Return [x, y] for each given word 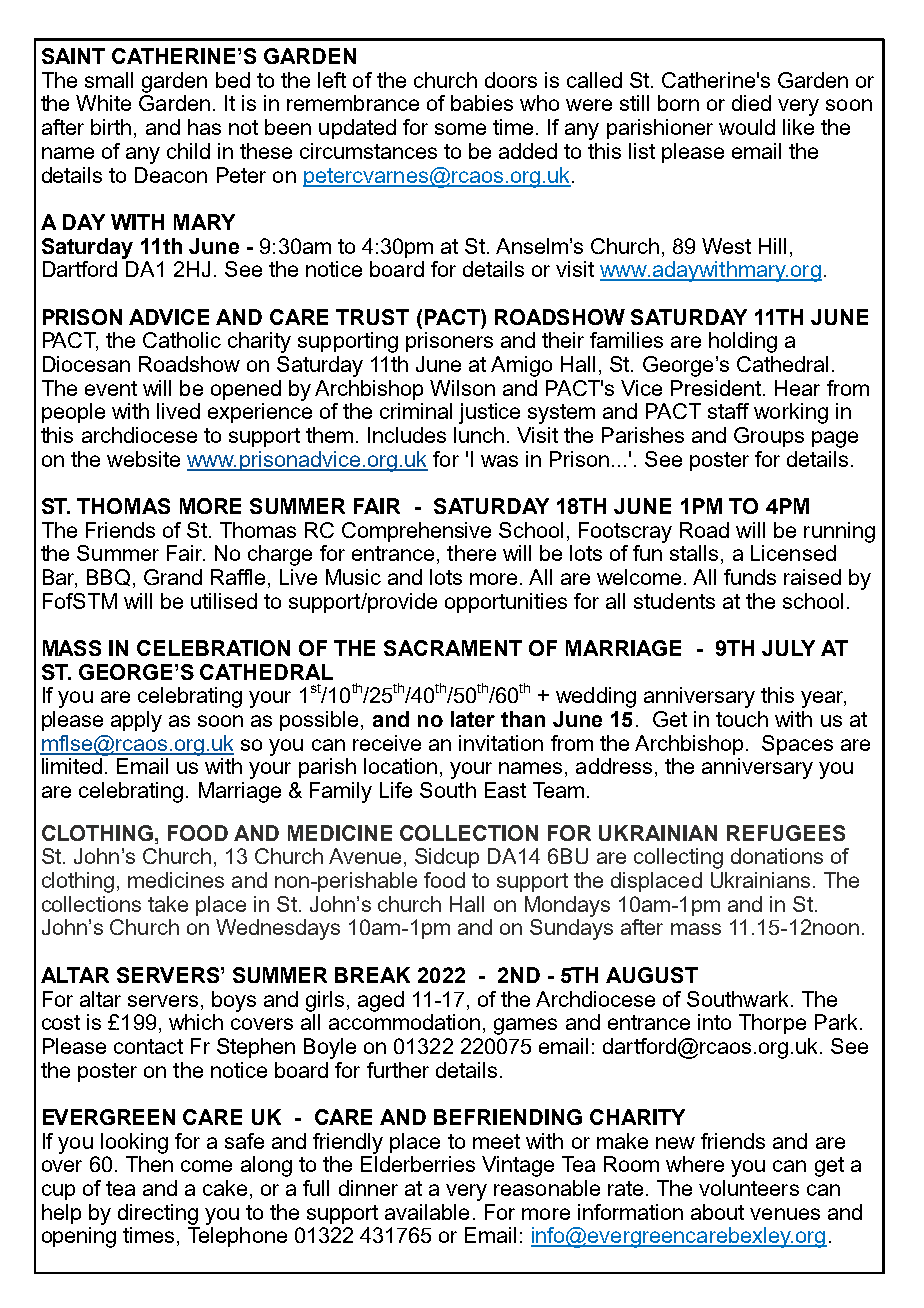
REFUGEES [786, 833]
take [168, 904]
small [109, 80]
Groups [769, 437]
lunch [479, 435]
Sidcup [447, 858]
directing [158, 1214]
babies [482, 103]
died [751, 103]
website [143, 459]
